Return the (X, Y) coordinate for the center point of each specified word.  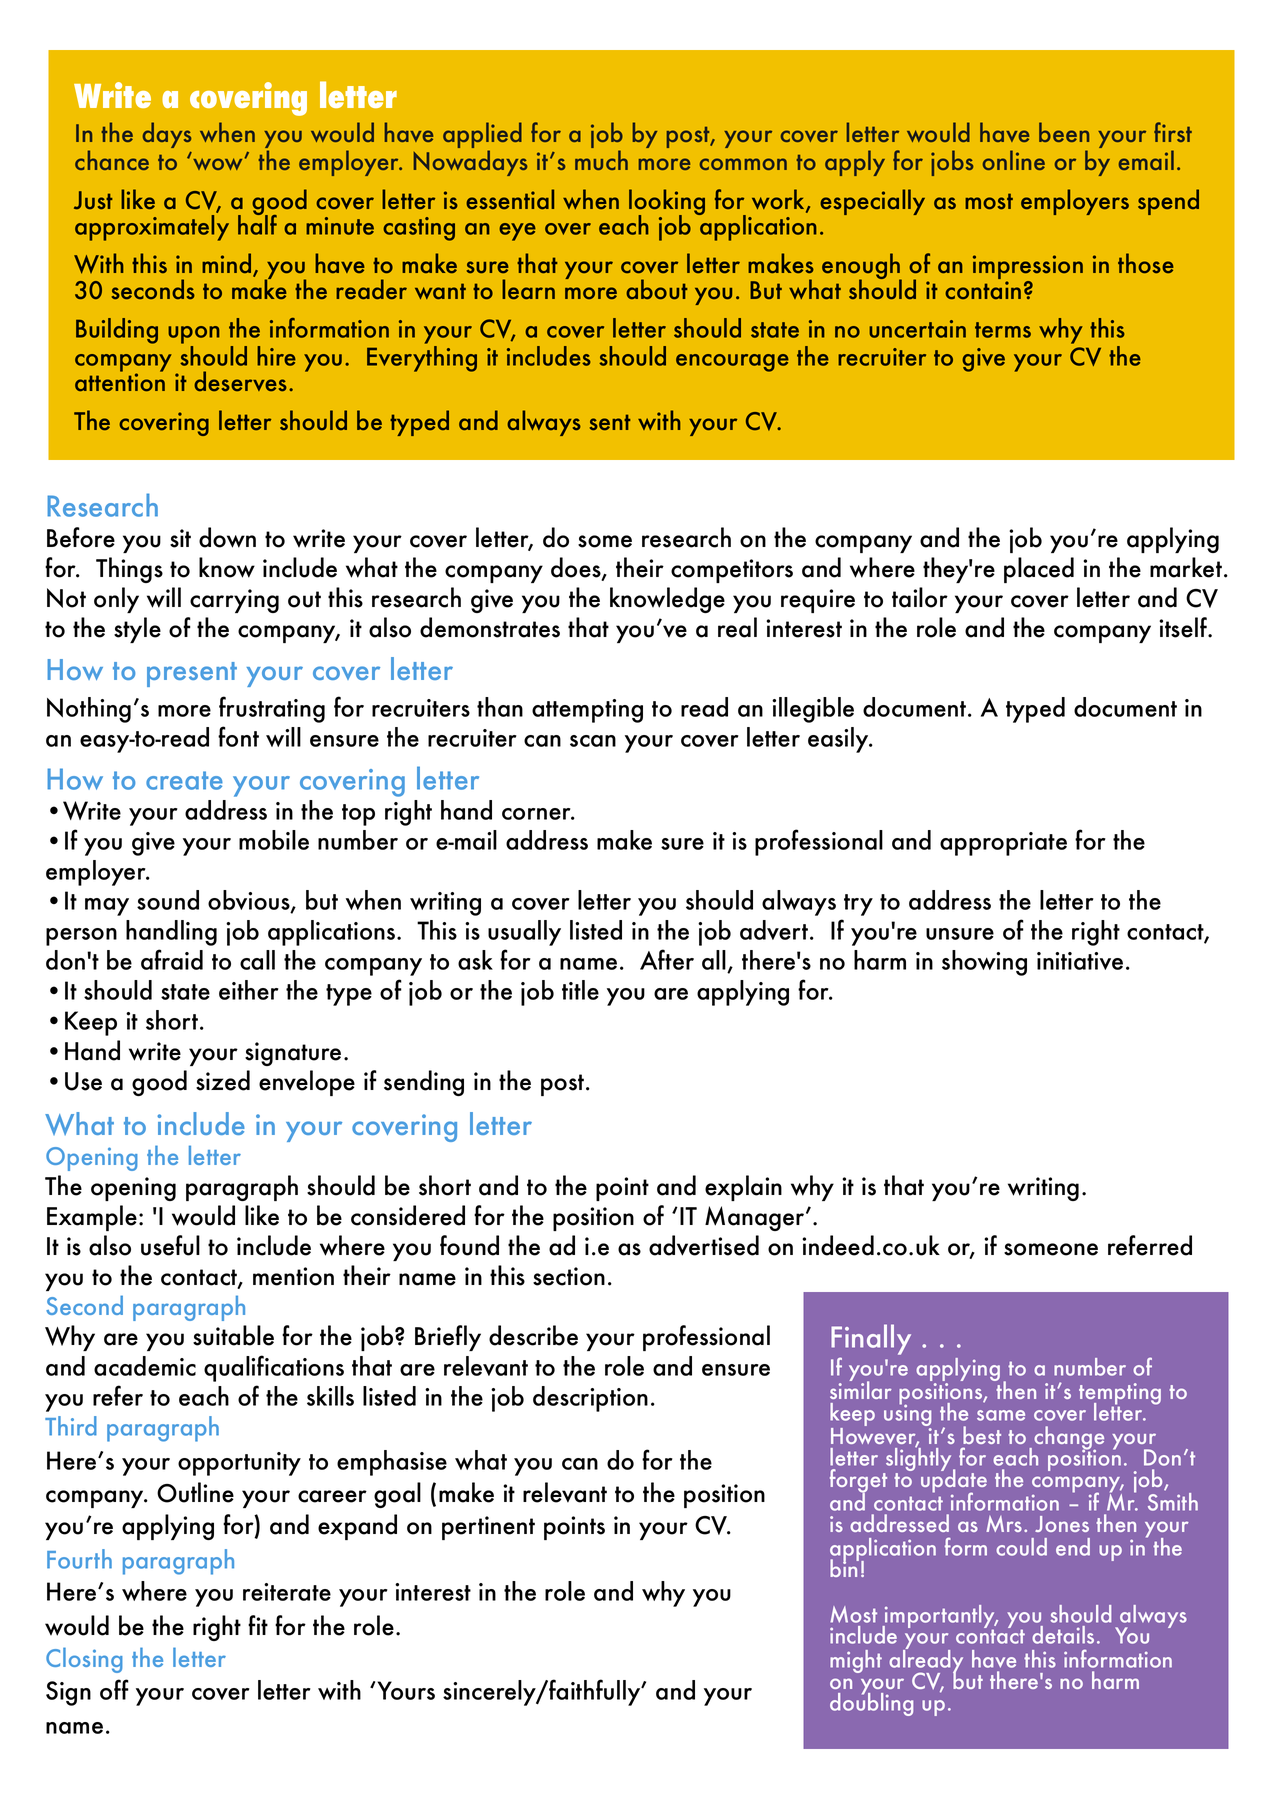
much (601, 160)
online (1014, 160)
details (1063, 1635)
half (257, 224)
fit (258, 1625)
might (856, 1661)
